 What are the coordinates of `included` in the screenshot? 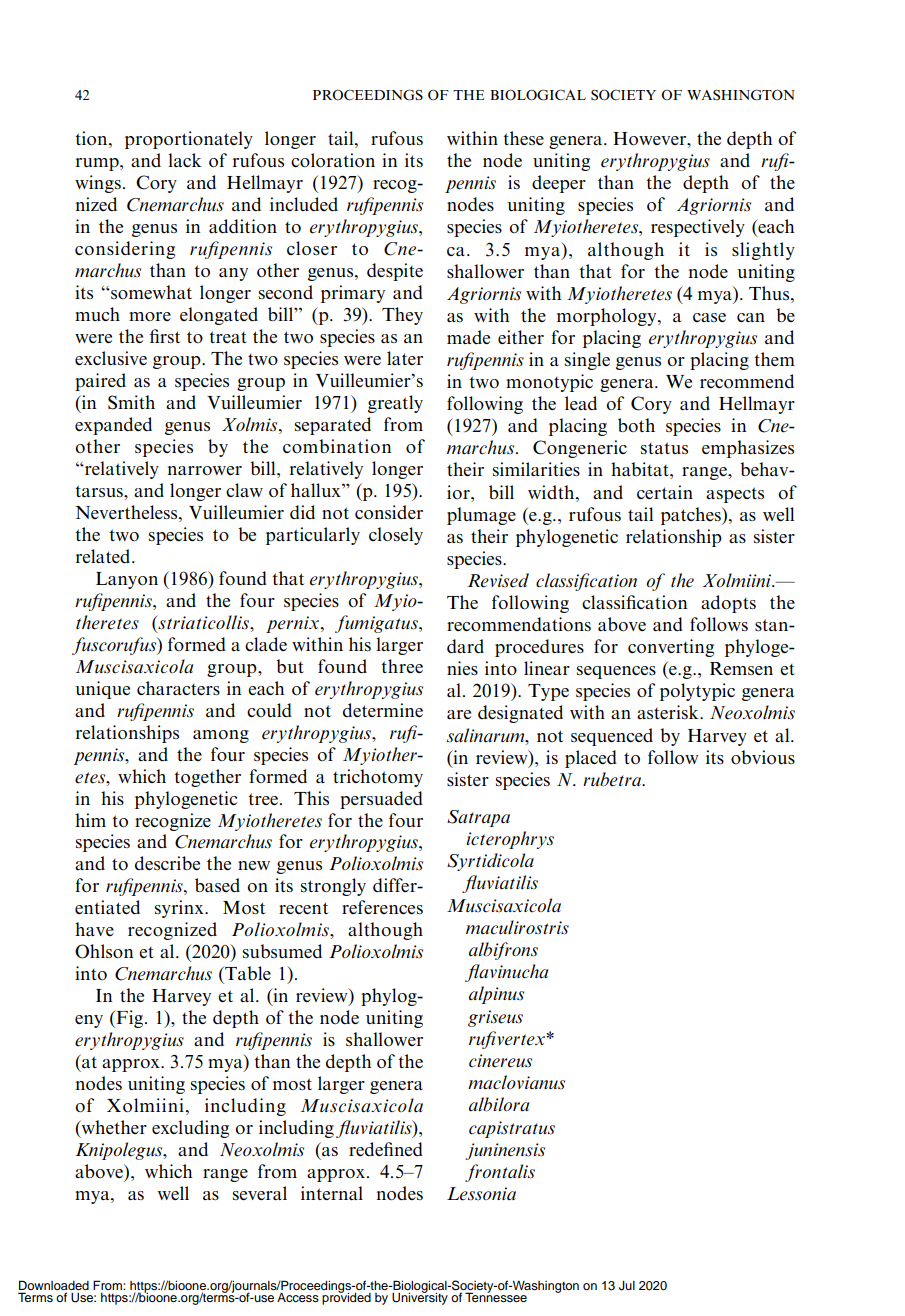 It's located at (304, 204).
